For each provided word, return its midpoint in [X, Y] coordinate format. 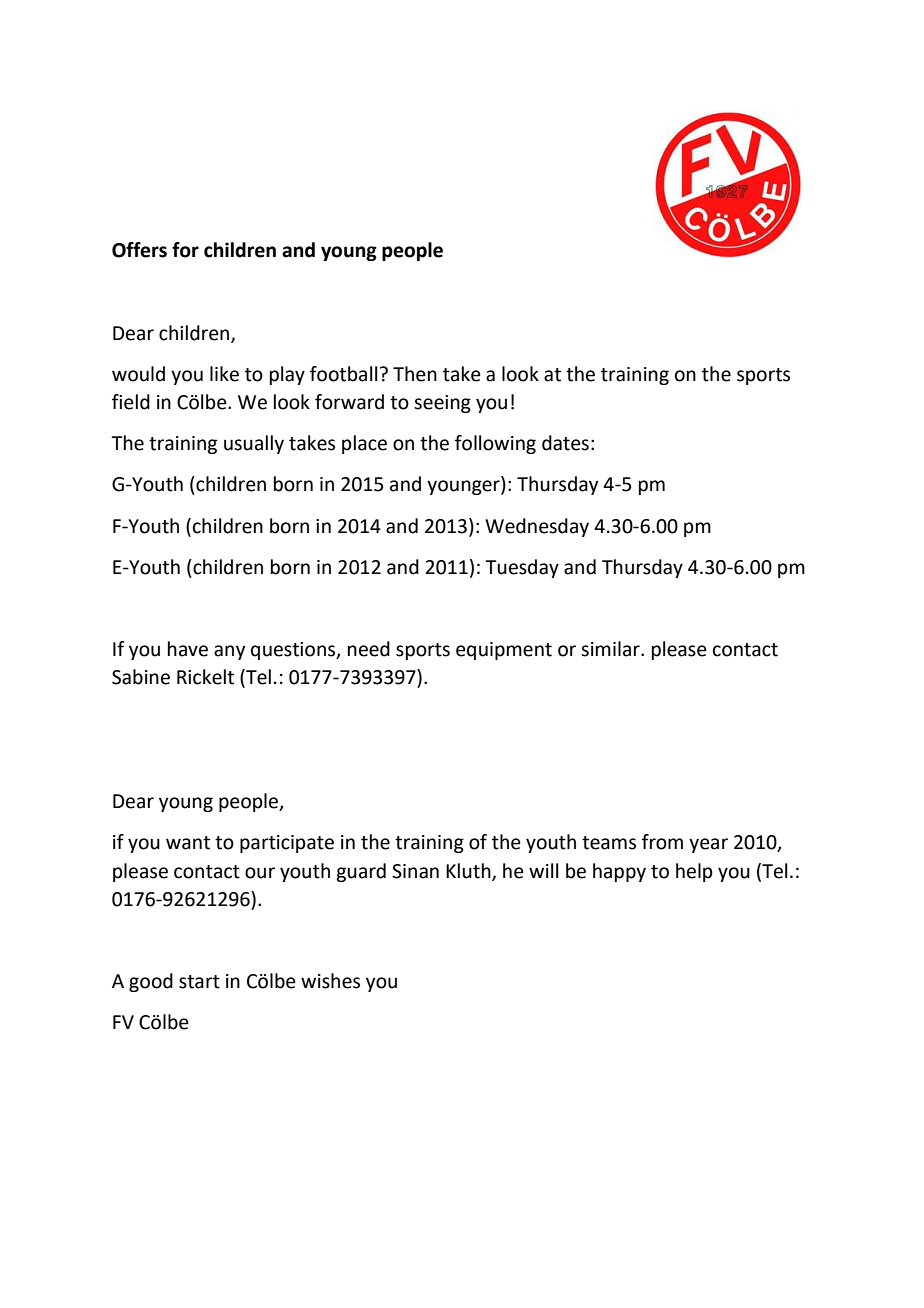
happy [619, 872]
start [199, 982]
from [662, 842]
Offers [139, 250]
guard [361, 872]
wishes [330, 981]
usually [254, 444]
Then [415, 374]
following [495, 444]
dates [565, 443]
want [188, 843]
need [369, 649]
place [364, 444]
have [188, 649]
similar [611, 649]
